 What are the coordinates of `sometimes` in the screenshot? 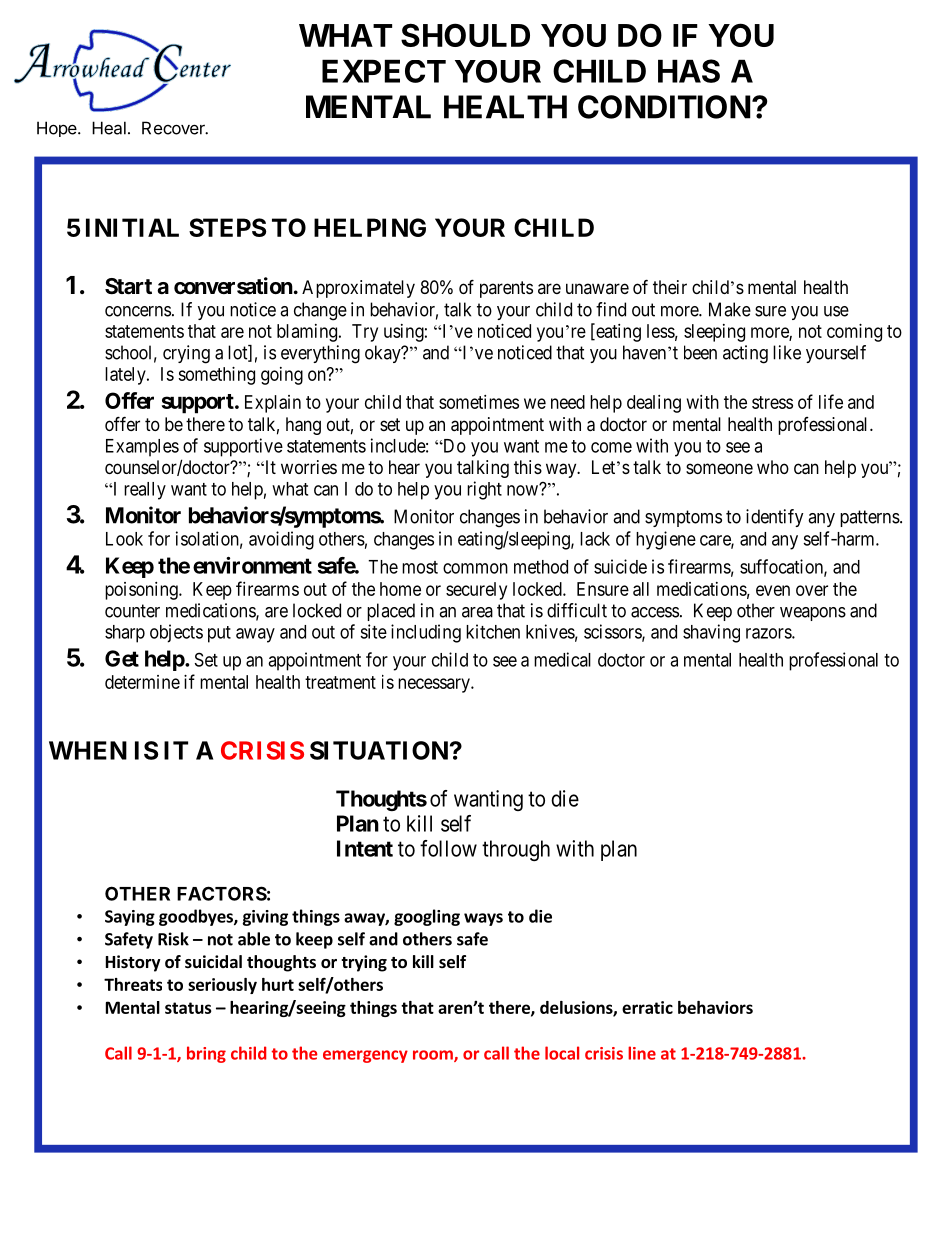 It's located at (479, 402).
